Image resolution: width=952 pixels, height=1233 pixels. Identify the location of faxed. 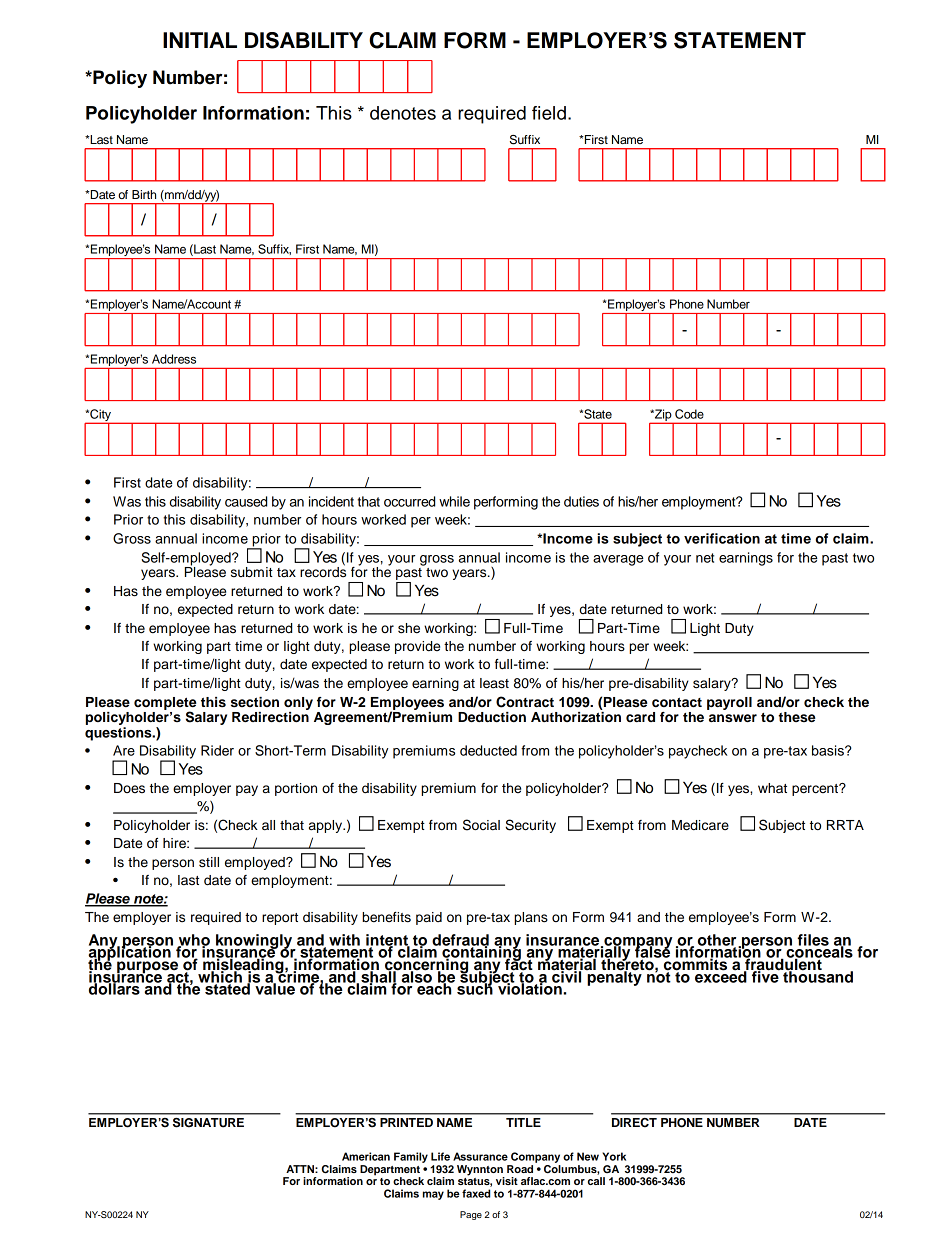
(476, 1193).
